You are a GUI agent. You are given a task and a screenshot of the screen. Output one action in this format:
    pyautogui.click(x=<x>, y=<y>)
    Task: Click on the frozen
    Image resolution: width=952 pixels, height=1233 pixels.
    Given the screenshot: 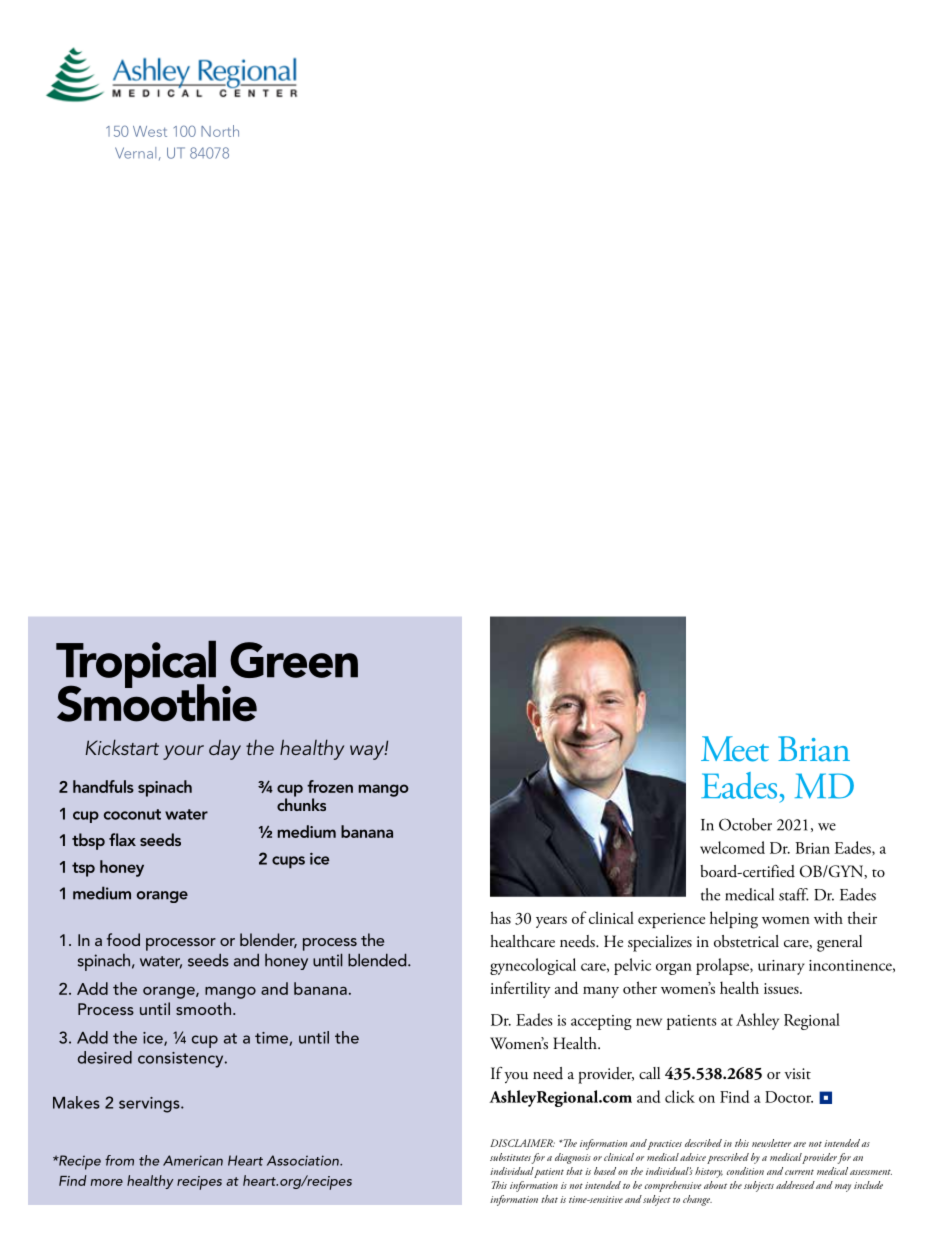 What is the action you would take?
    pyautogui.click(x=330, y=786)
